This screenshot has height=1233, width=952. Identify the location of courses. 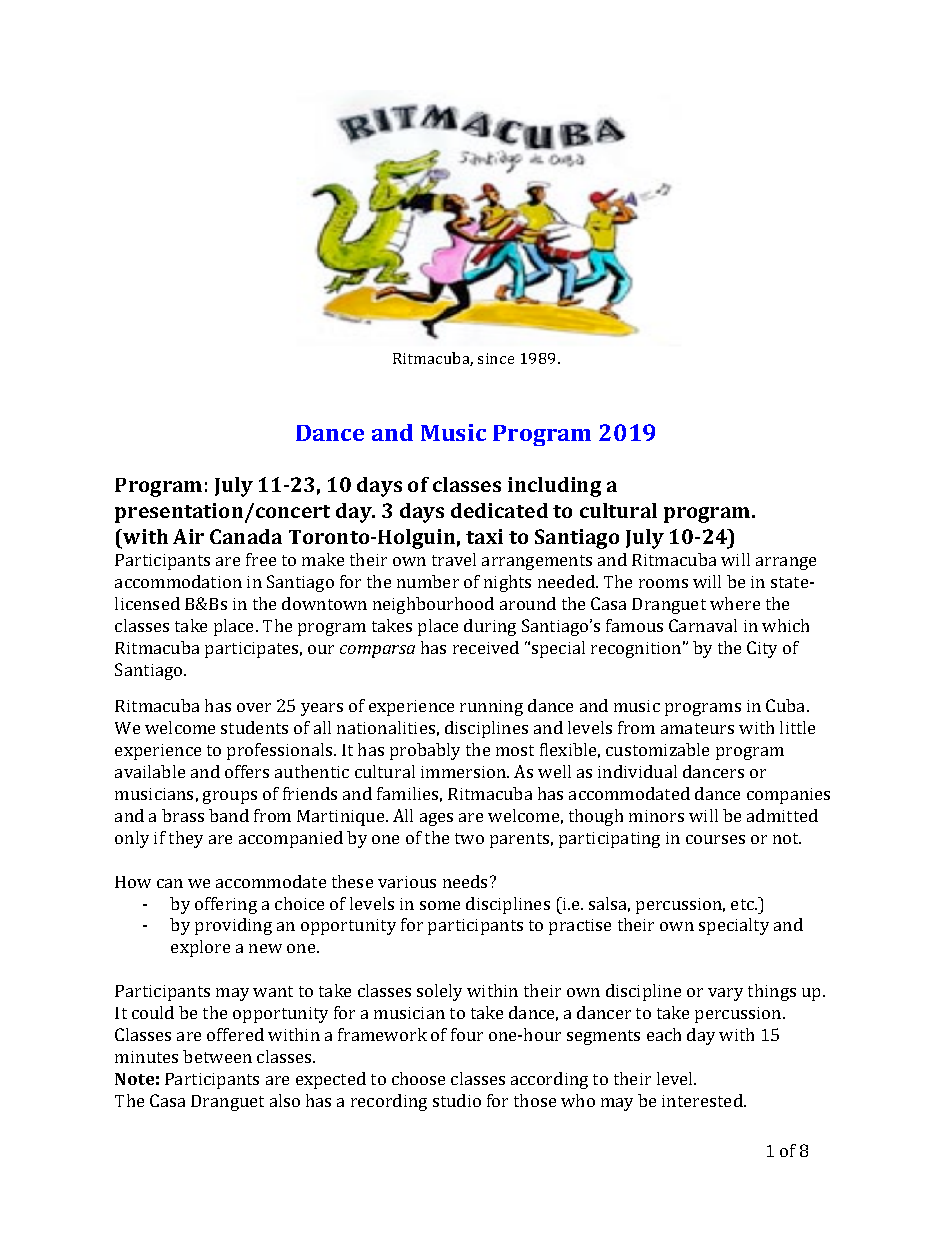
(715, 839).
